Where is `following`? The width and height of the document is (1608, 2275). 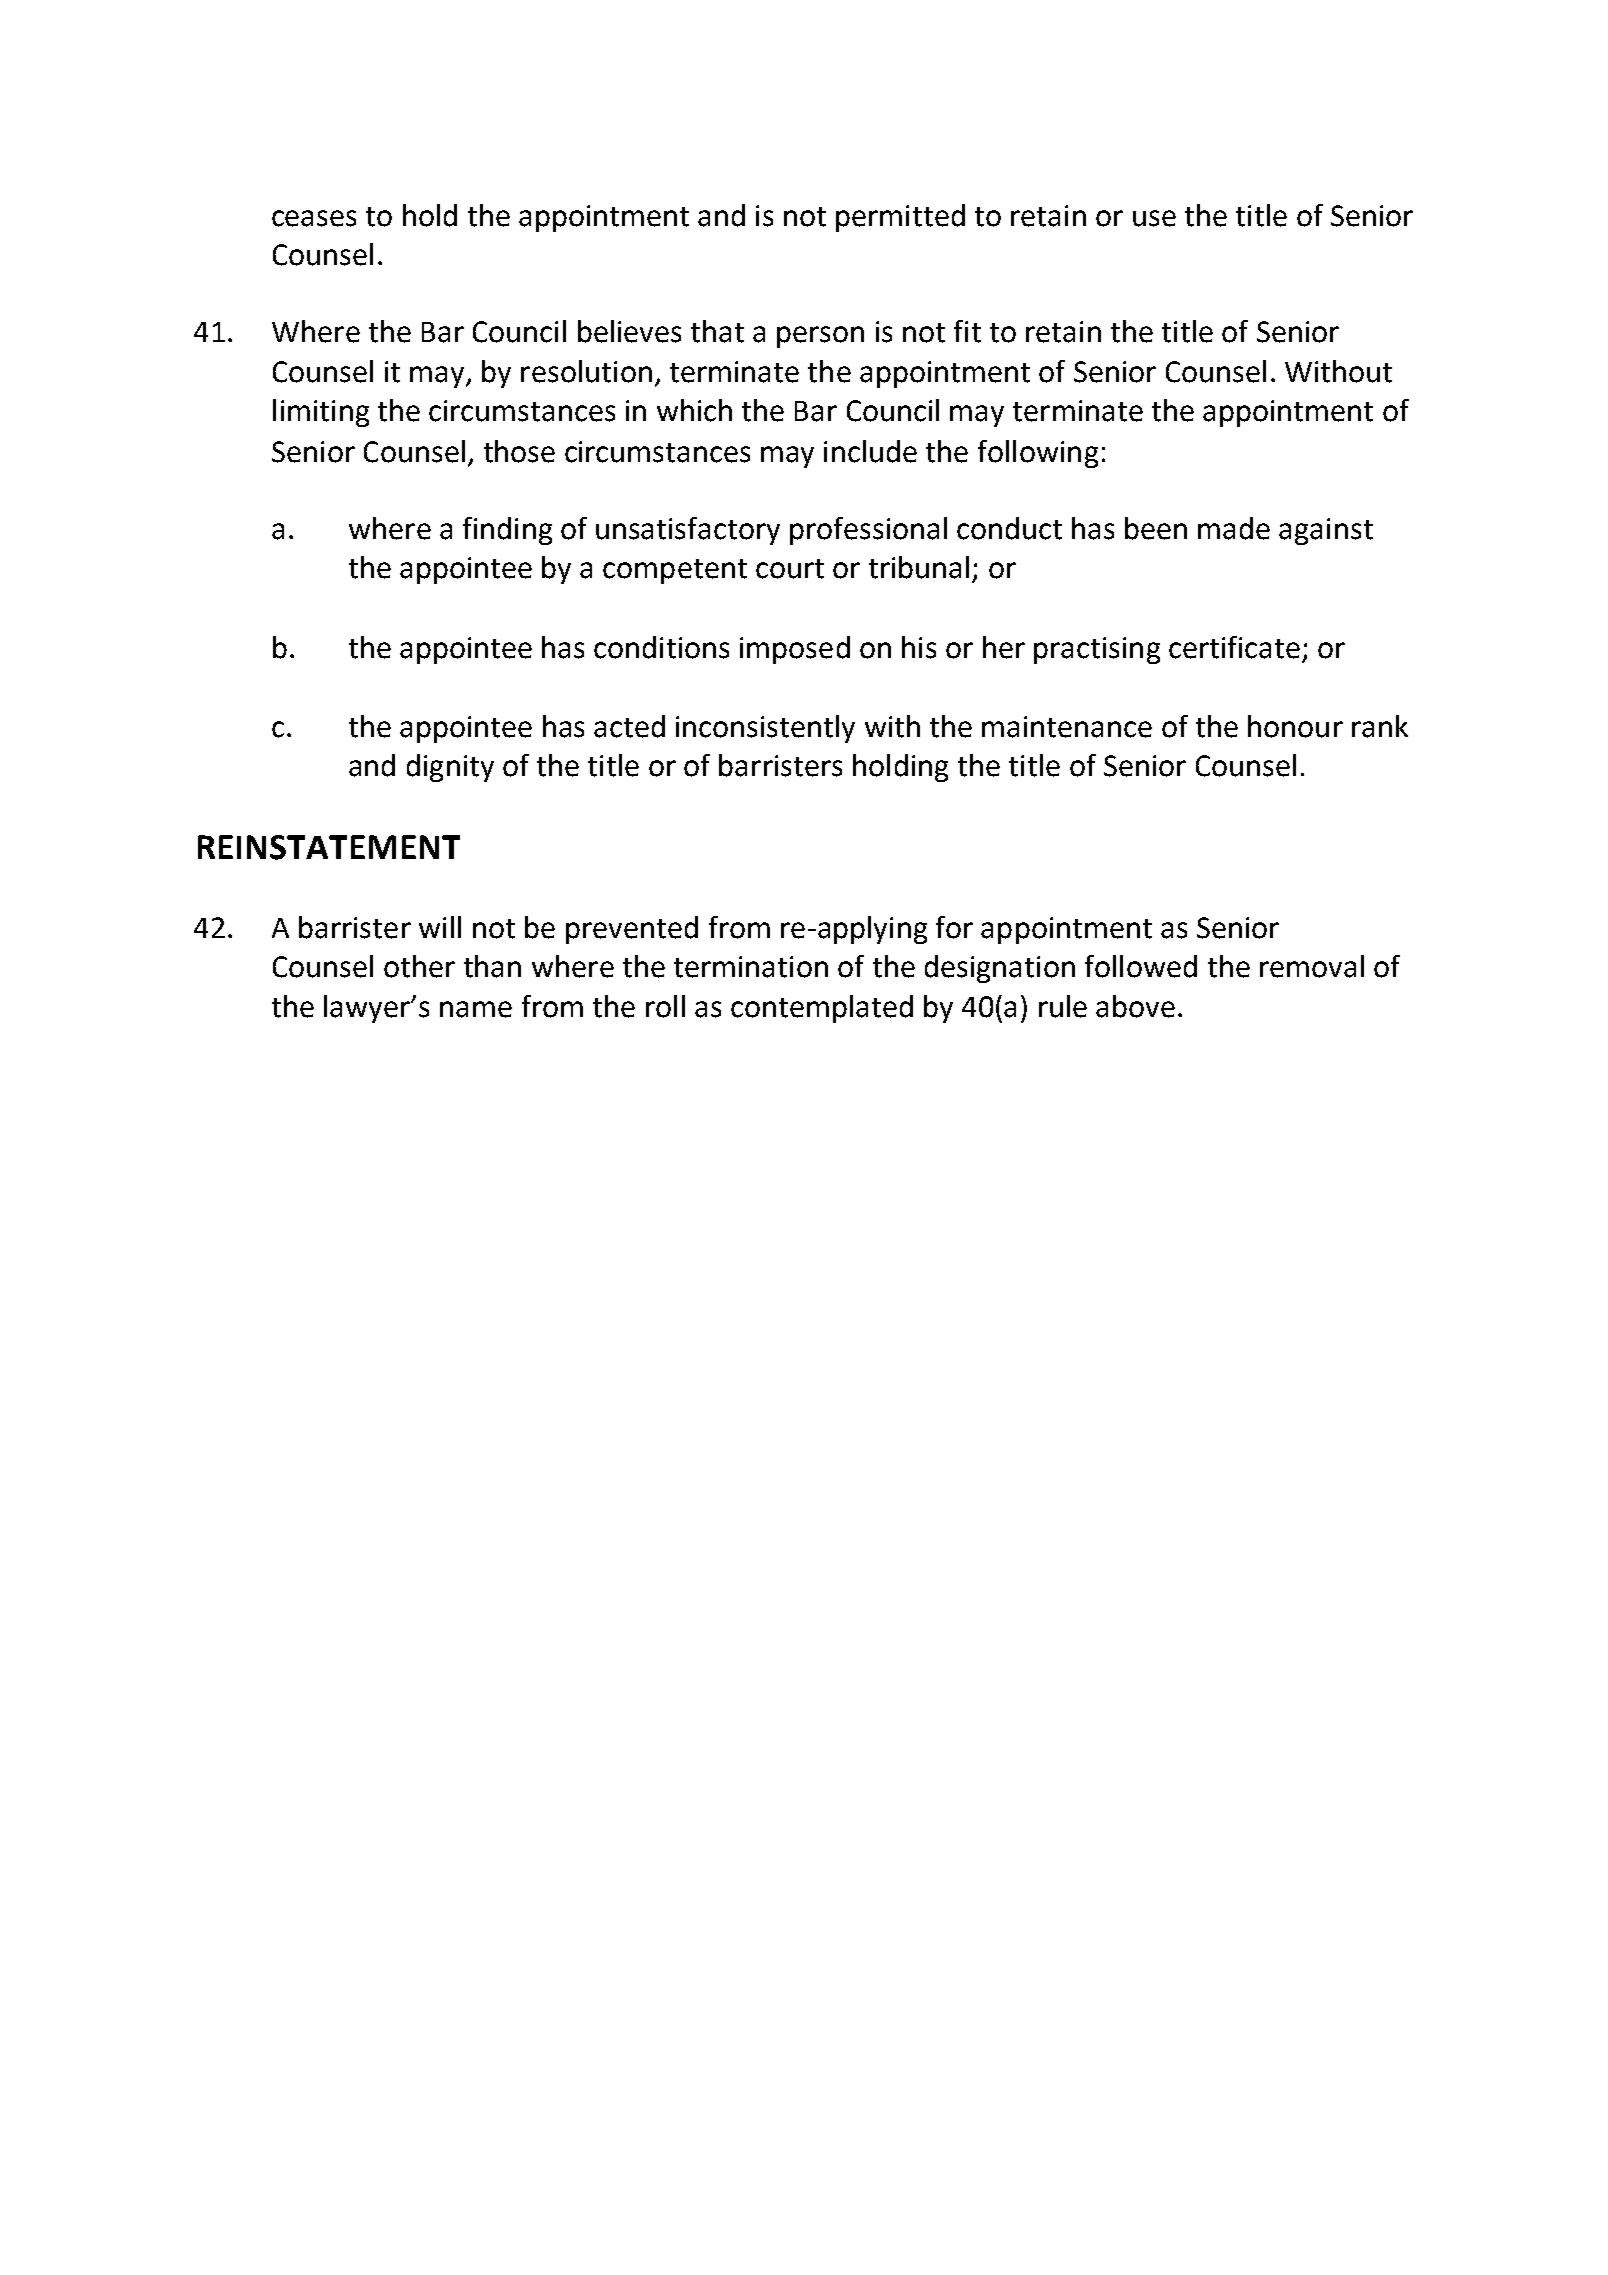 following is located at coordinates (1038, 454).
